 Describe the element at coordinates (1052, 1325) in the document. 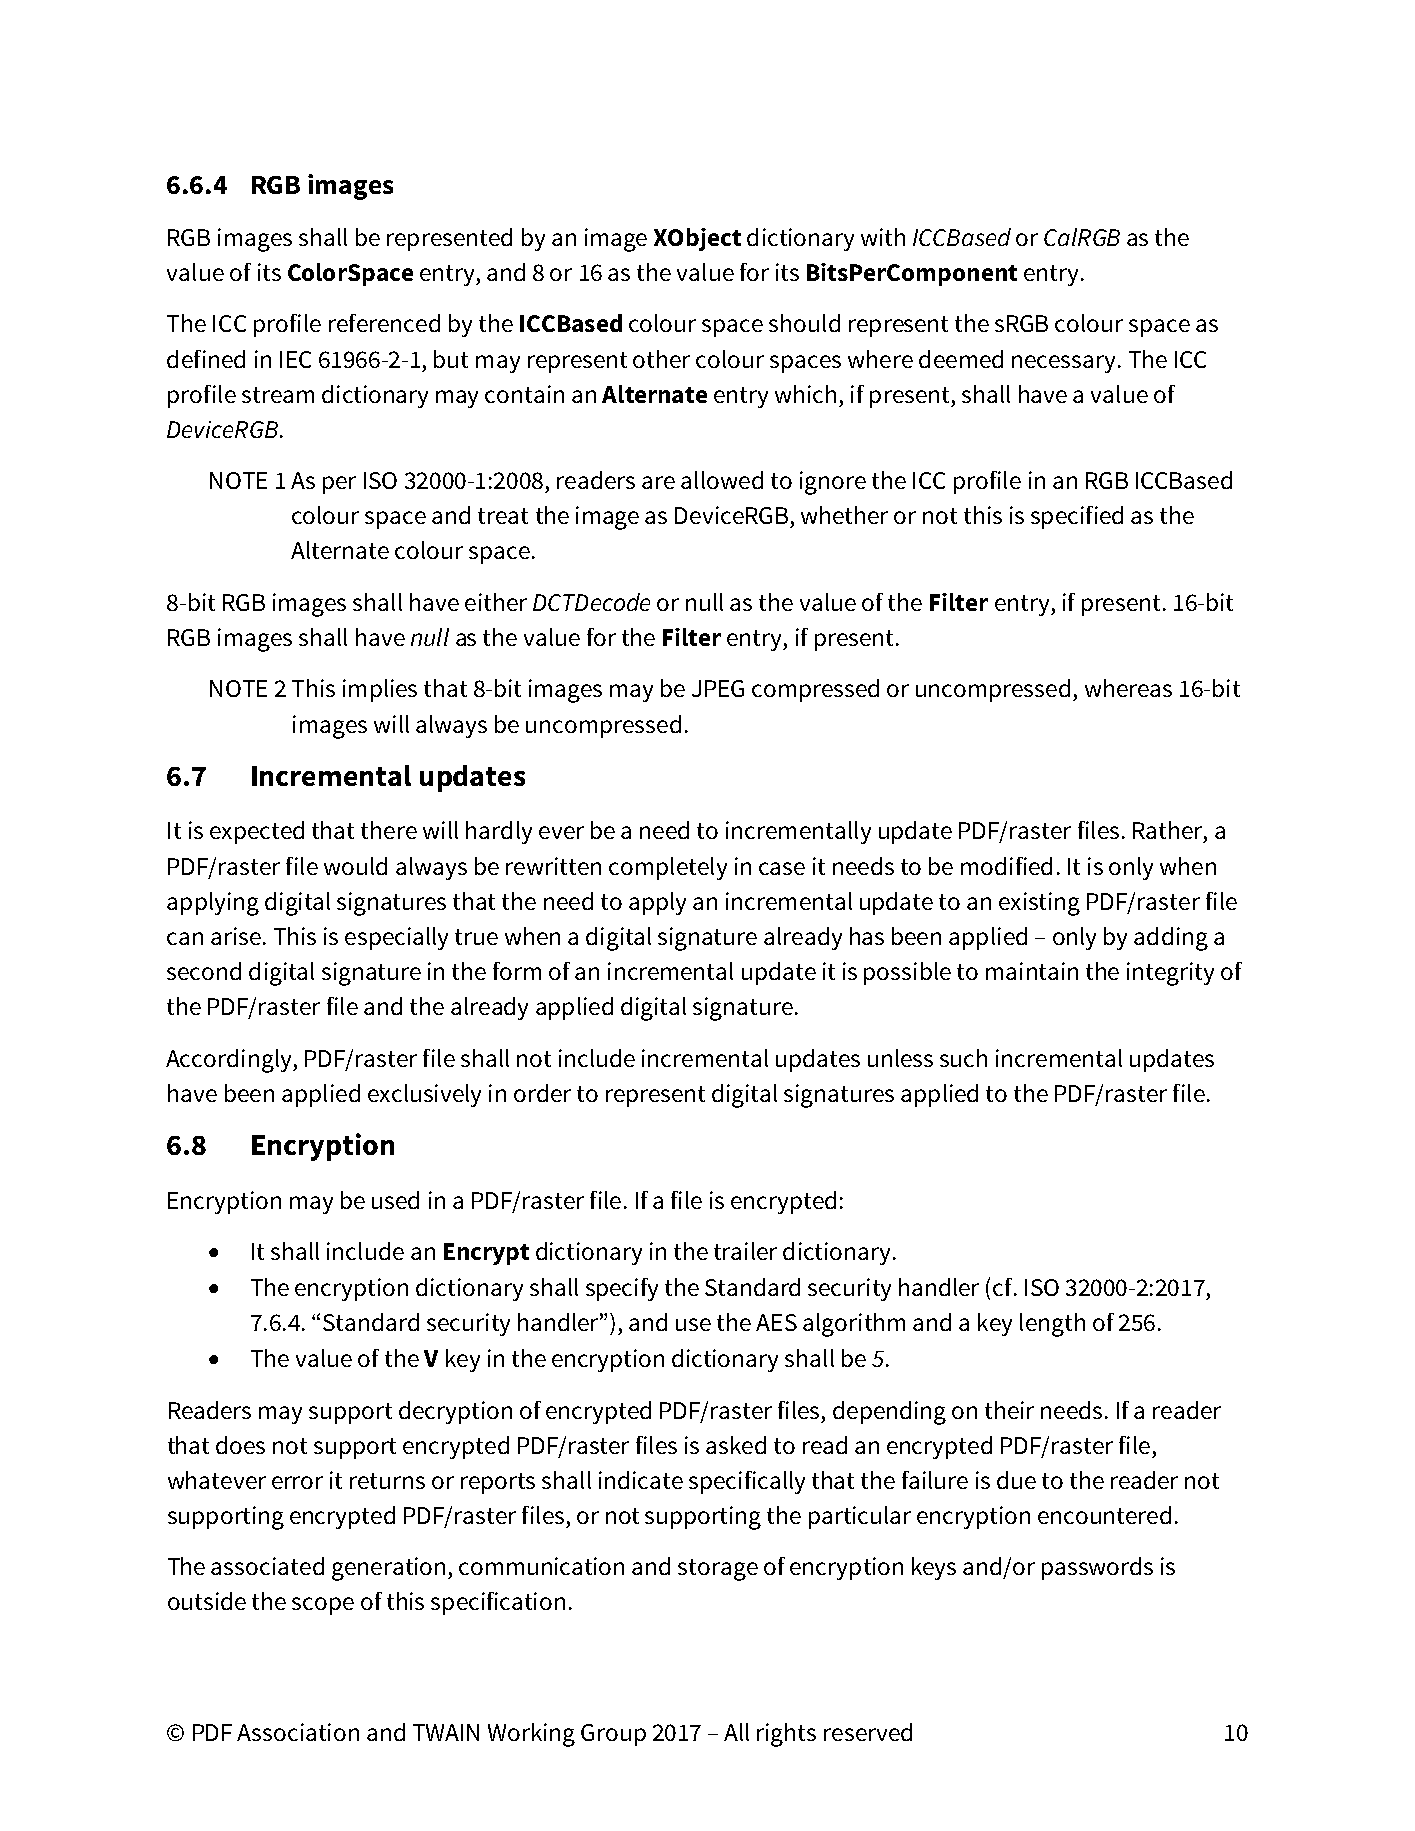

I see `length` at that location.
